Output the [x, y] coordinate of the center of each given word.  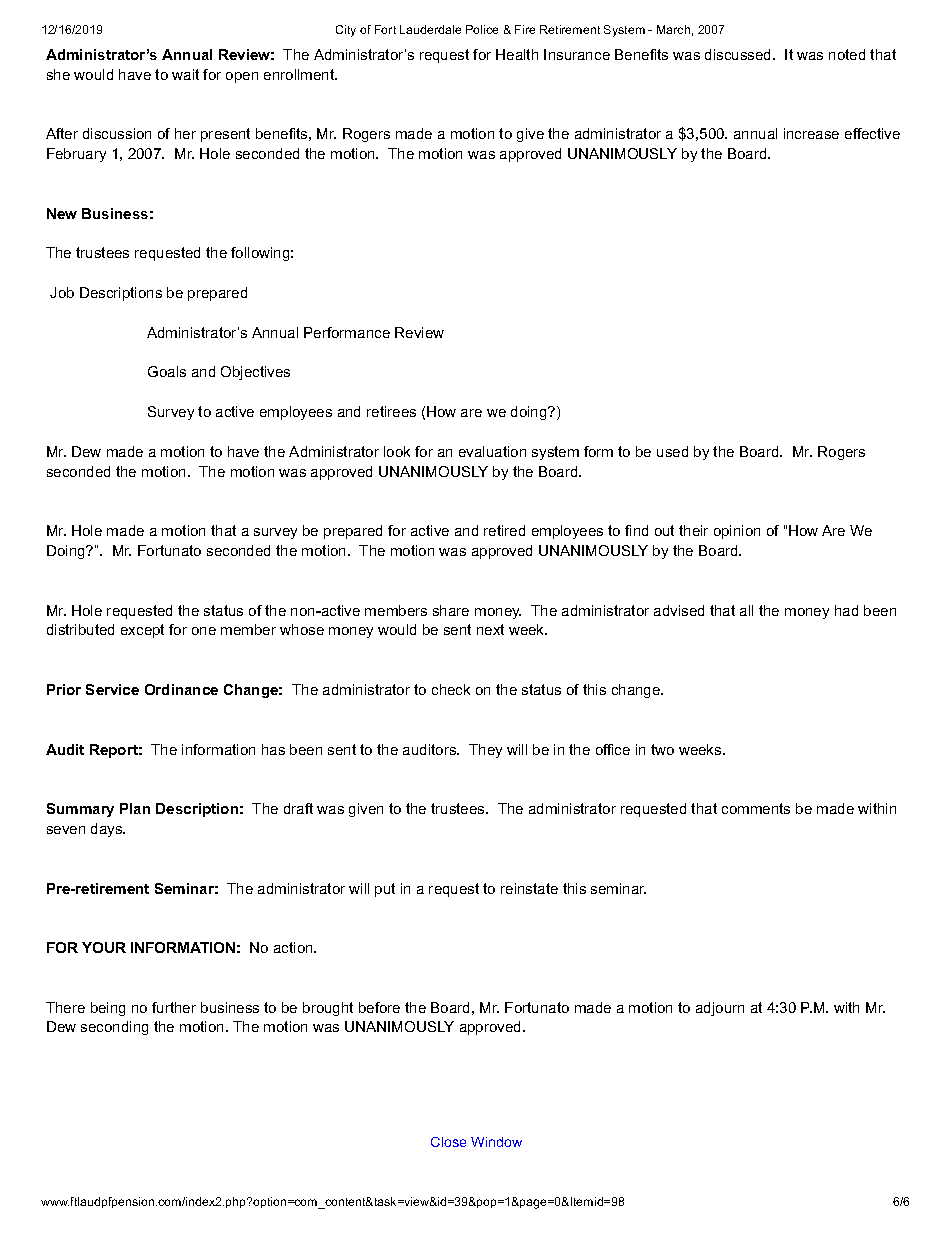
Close [448, 1142]
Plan [135, 808]
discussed [737, 54]
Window [496, 1142]
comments [756, 808]
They [485, 751]
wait [185, 74]
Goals [167, 371]
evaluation [492, 451]
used [672, 451]
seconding [114, 1028]
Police [482, 29]
